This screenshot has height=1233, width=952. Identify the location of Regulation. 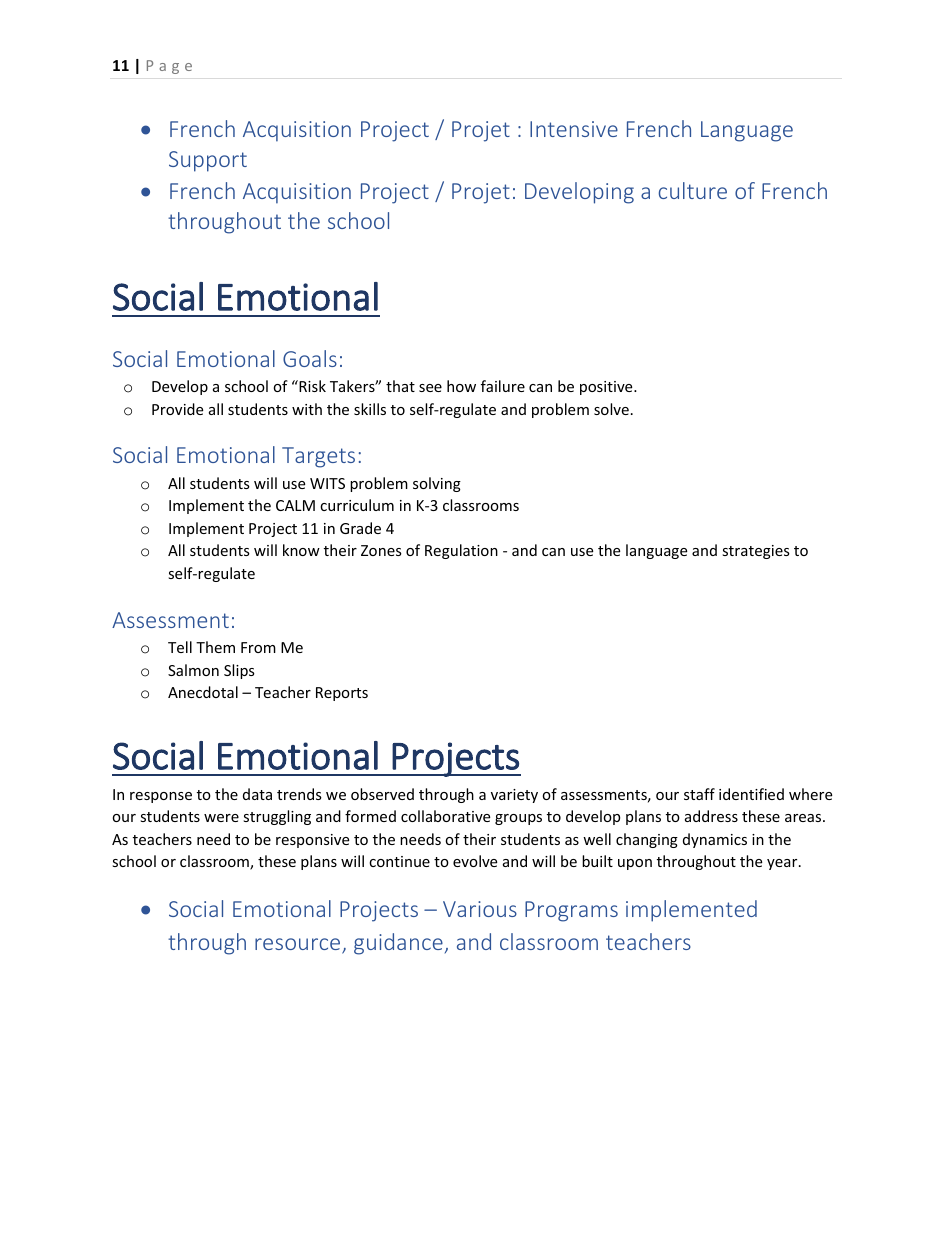
(461, 551).
